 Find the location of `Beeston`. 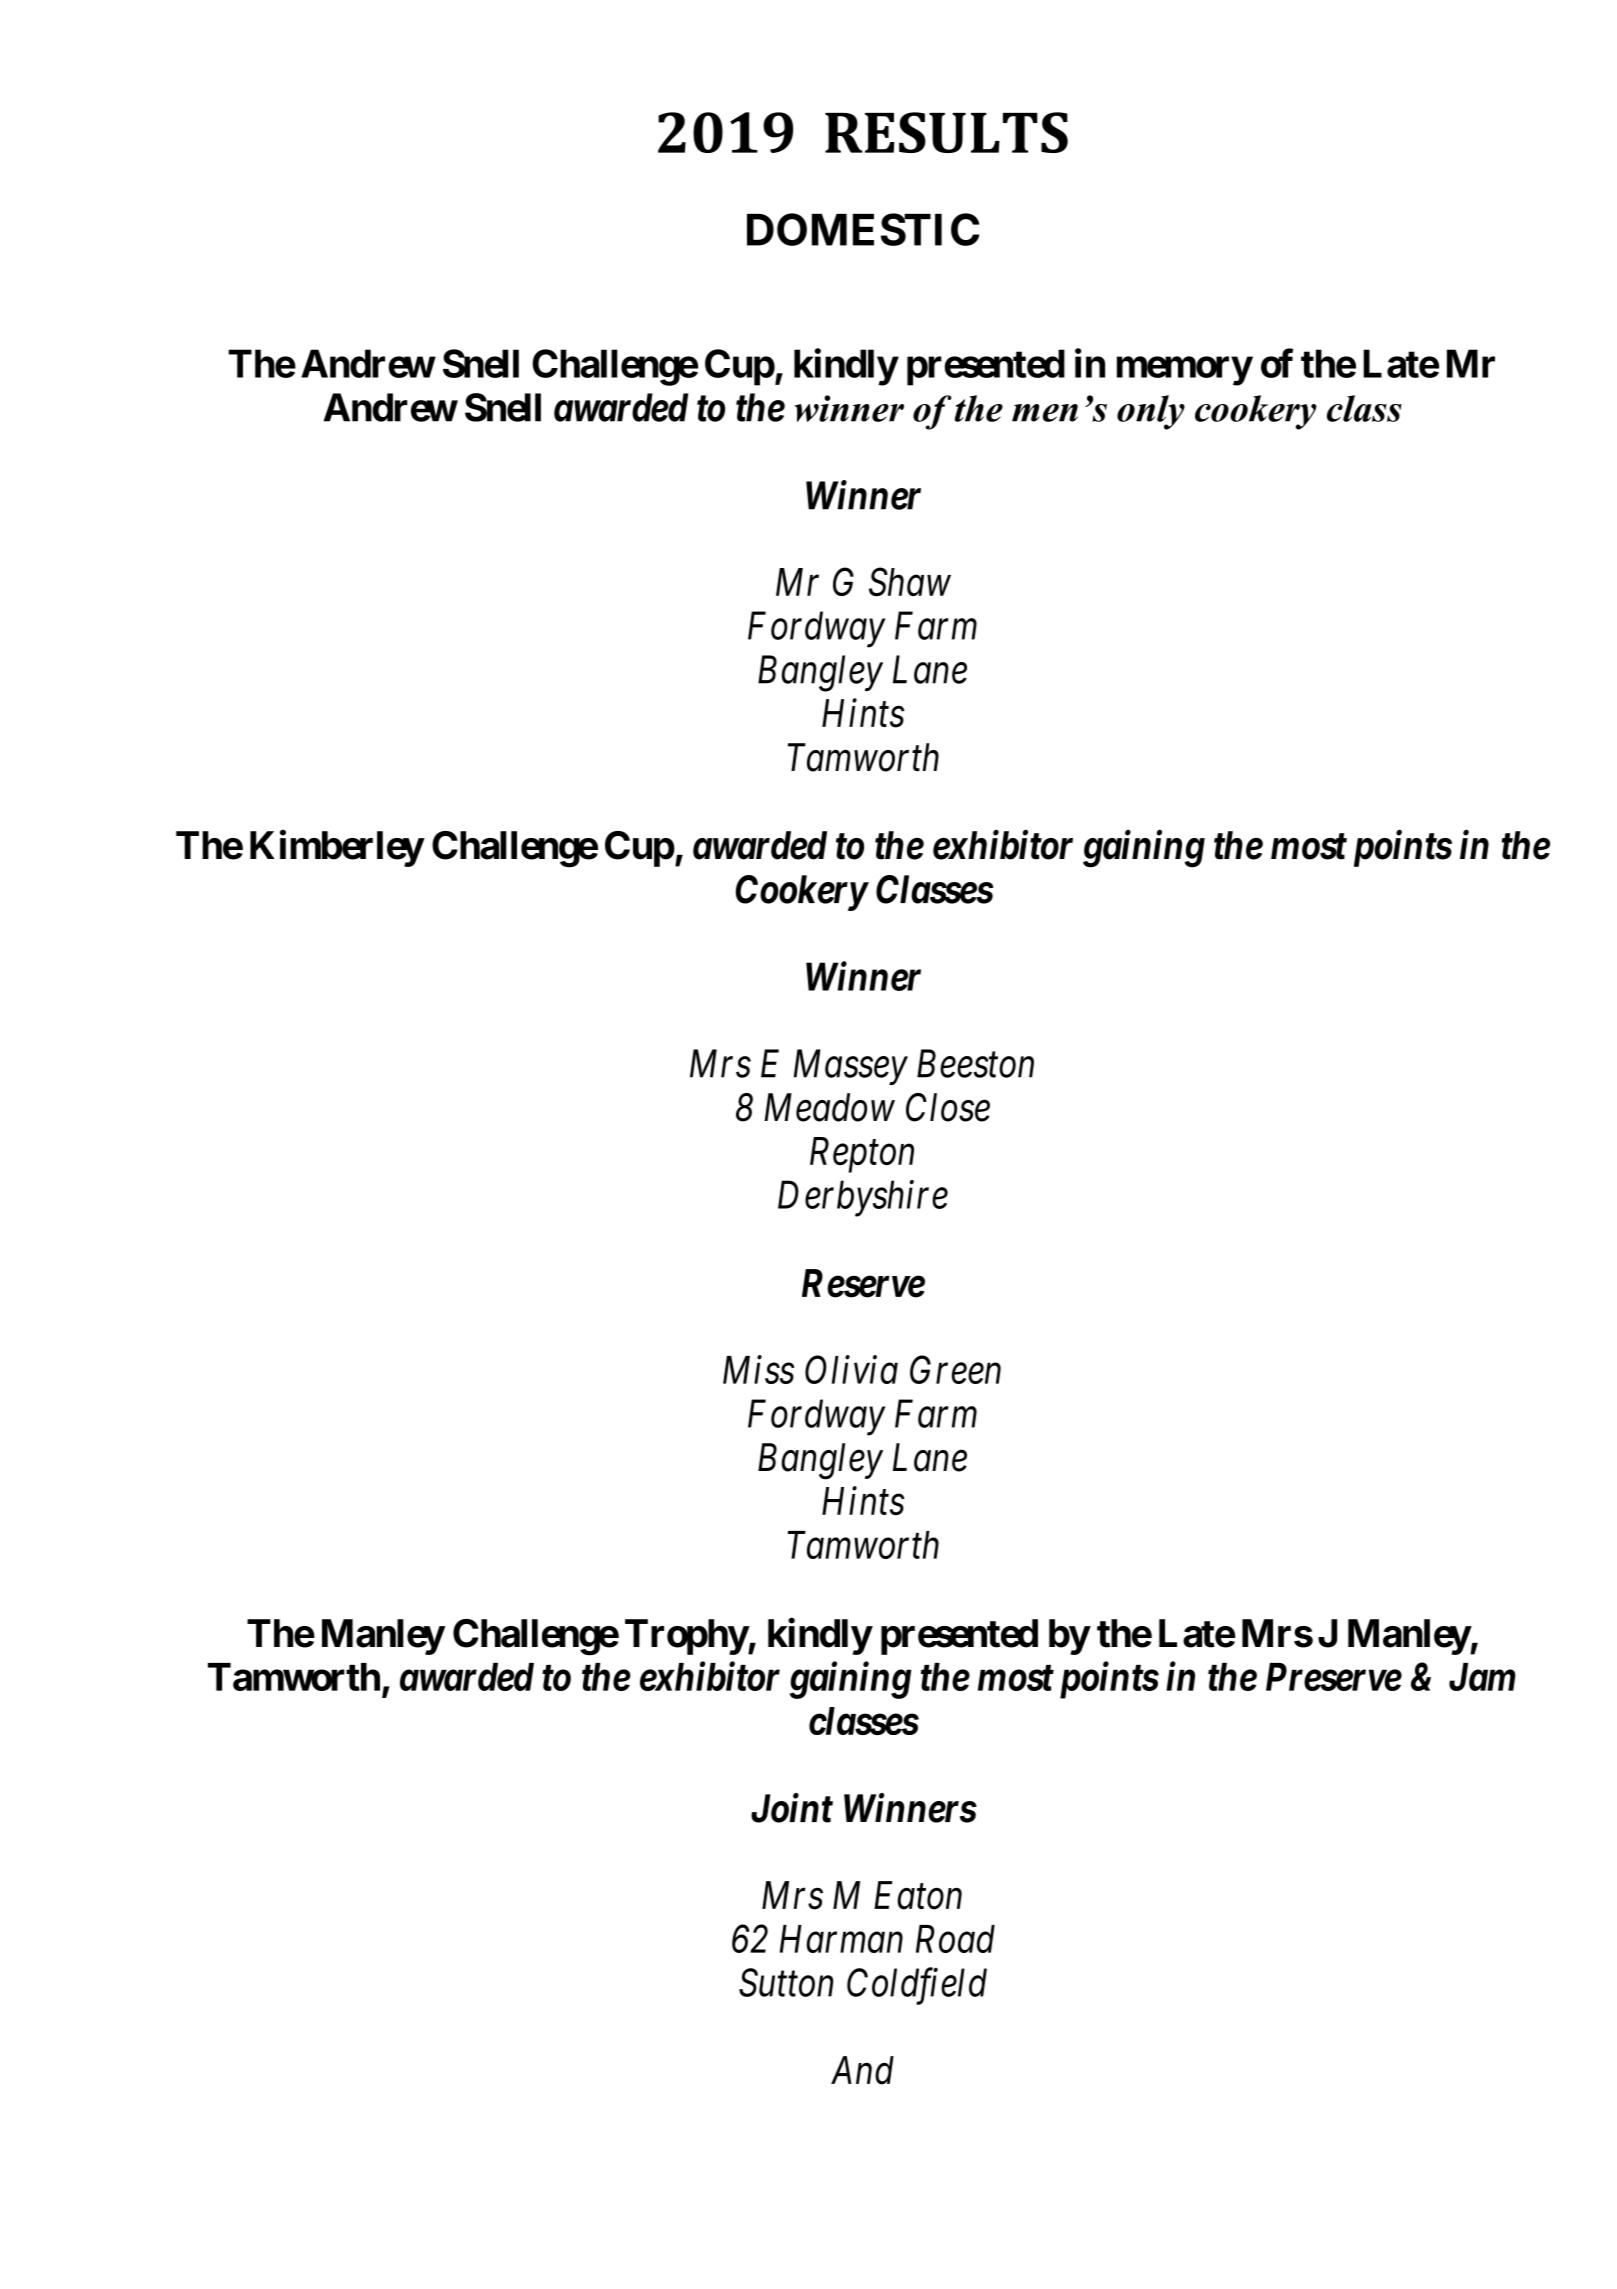

Beeston is located at coordinates (975, 1064).
